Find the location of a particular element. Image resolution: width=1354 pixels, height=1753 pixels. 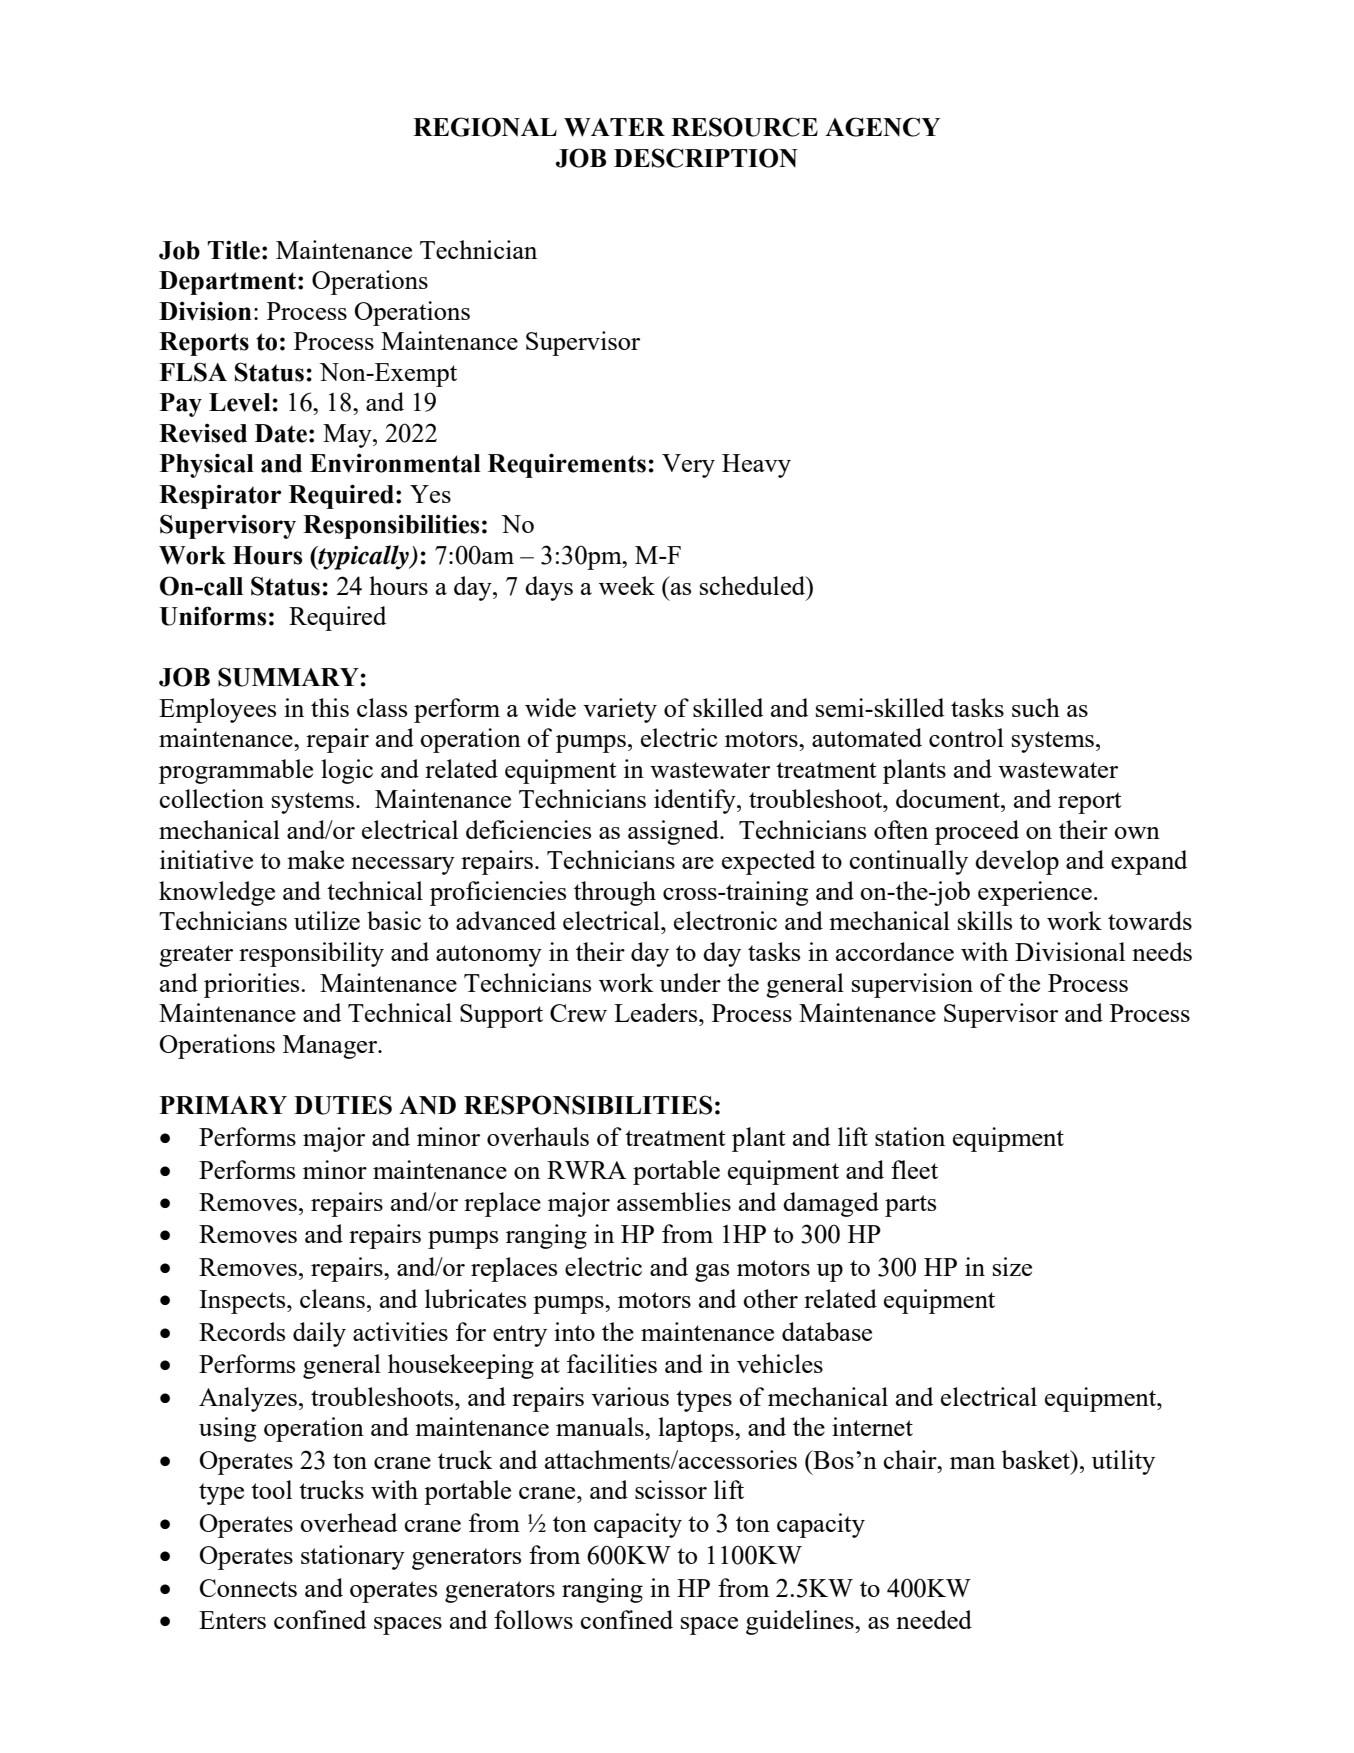

fleet is located at coordinates (914, 1169).
